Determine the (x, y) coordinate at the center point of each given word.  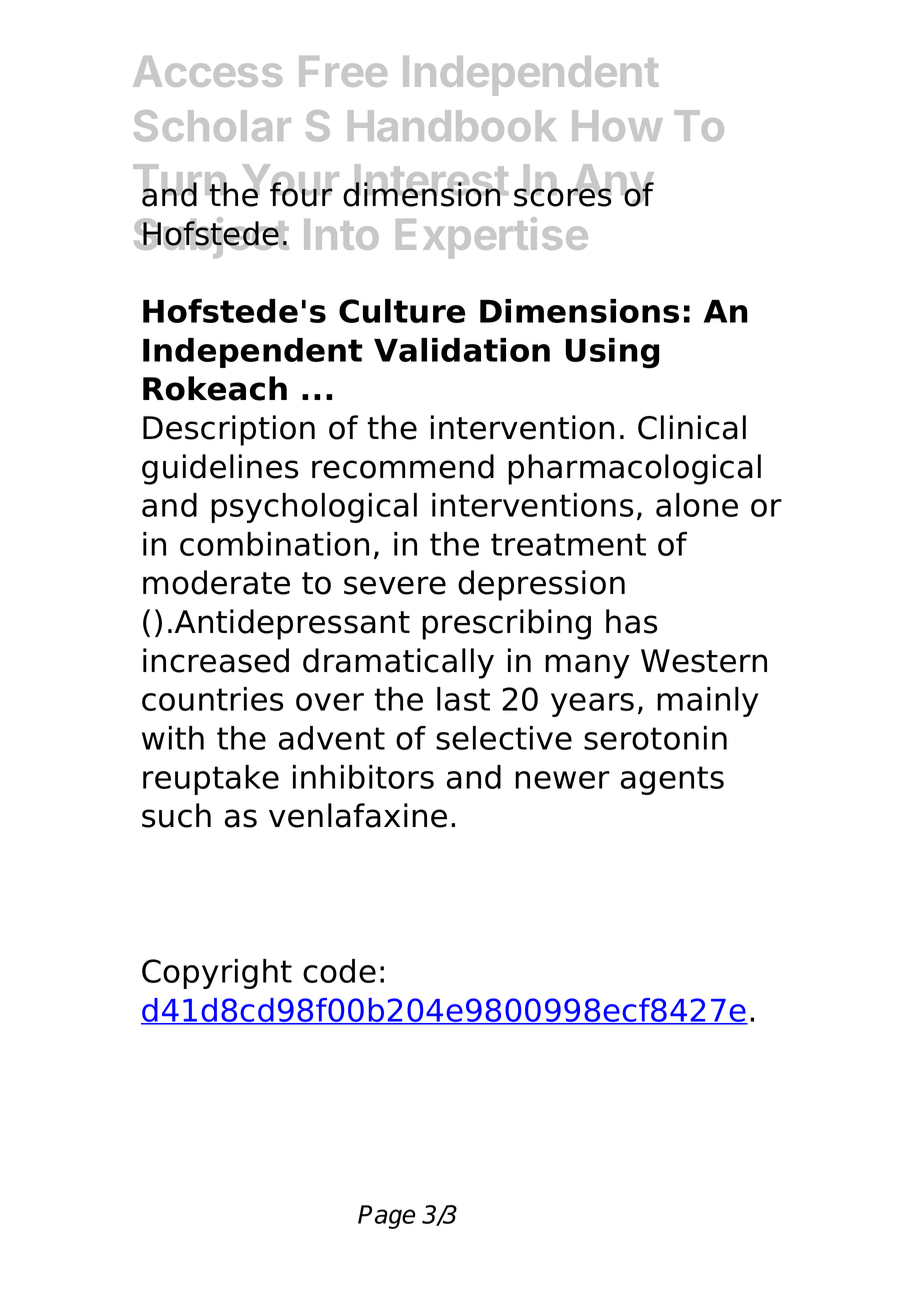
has (631, 621)
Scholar (212, 126)
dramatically (398, 663)
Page (386, 1217)
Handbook (452, 126)
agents (672, 780)
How (617, 126)
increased (216, 660)
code (339, 971)
